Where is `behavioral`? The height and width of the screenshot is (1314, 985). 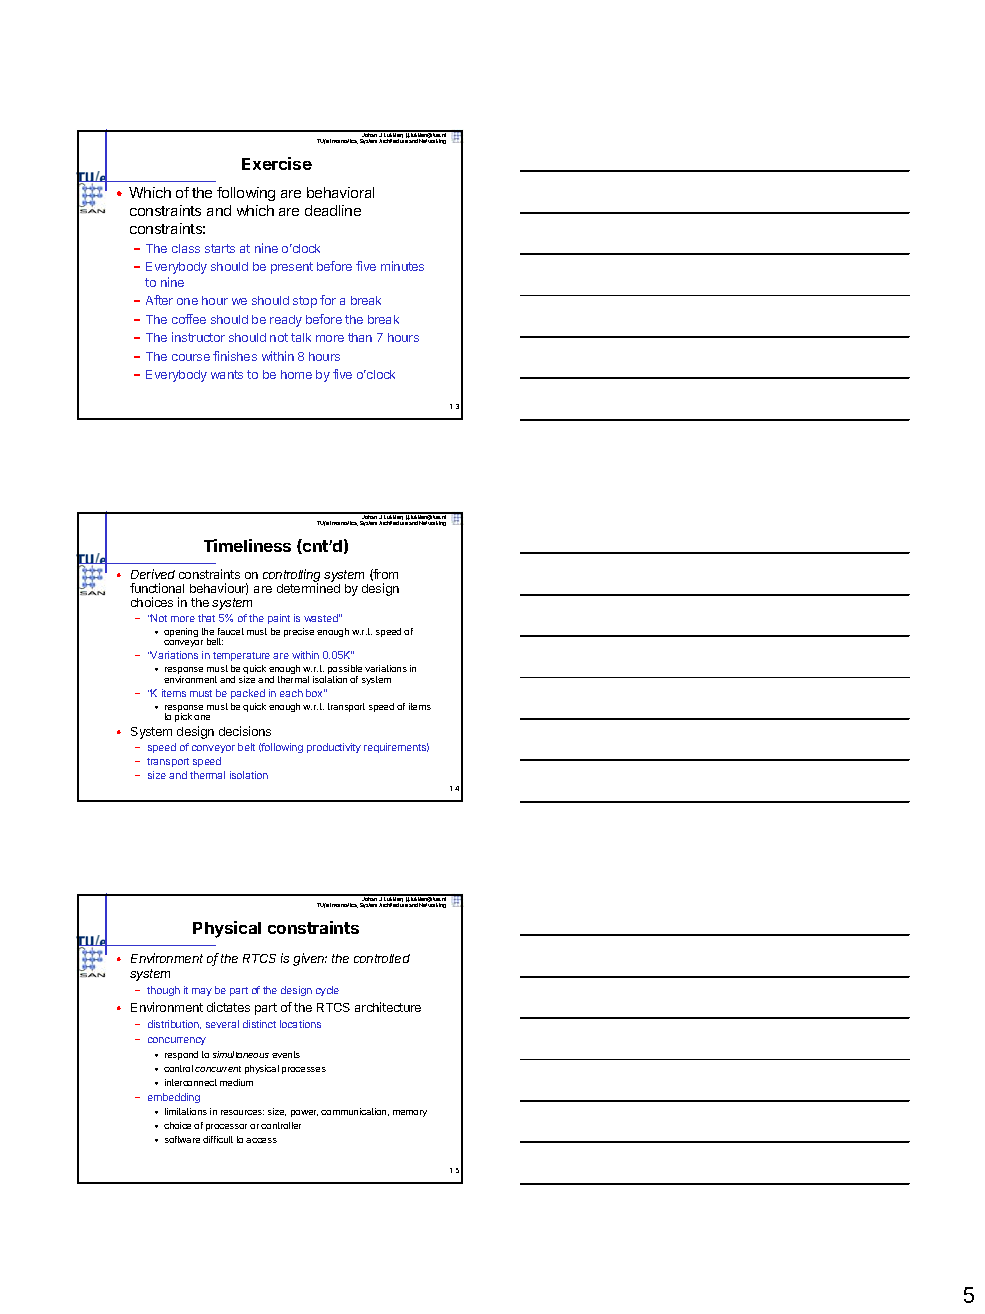
behavioral is located at coordinates (340, 192).
